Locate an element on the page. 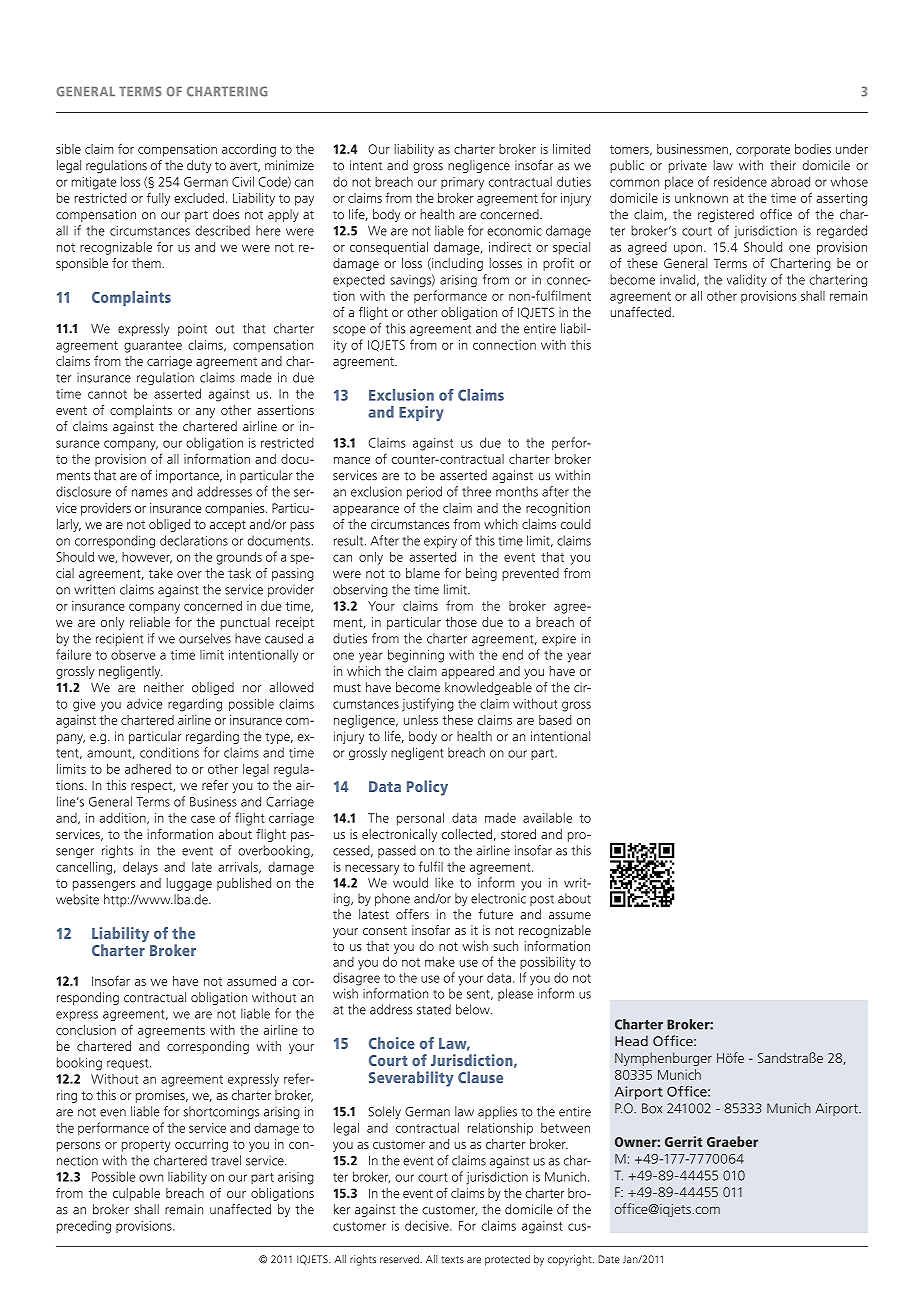 Image resolution: width=924 pixels, height=1308 pixels. knowledgeable is located at coordinates (488, 688).
